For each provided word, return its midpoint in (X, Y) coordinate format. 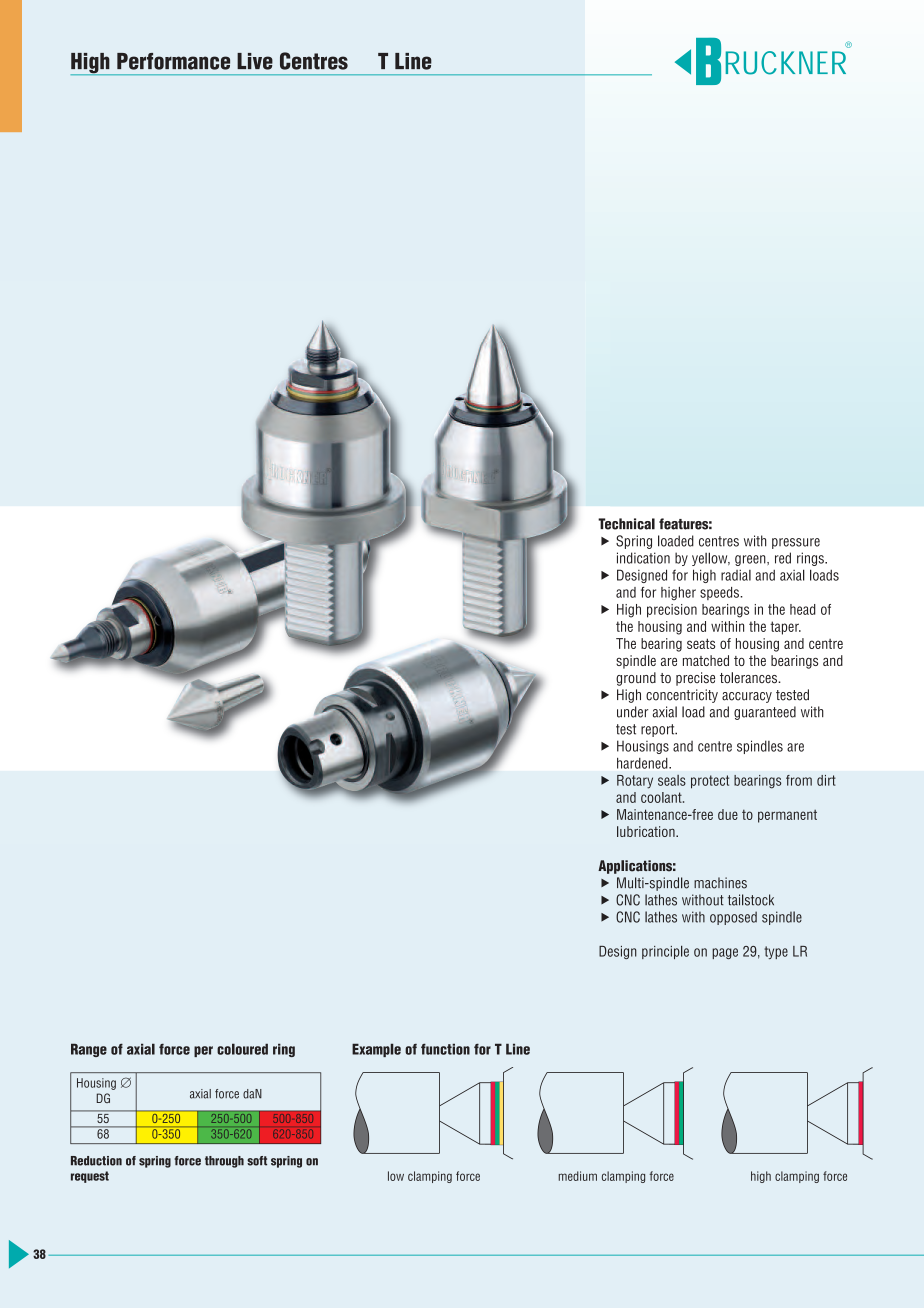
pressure (796, 543)
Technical (626, 524)
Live (255, 61)
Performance (173, 61)
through (224, 1162)
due (728, 814)
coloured (242, 1049)
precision (672, 611)
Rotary (635, 782)
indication (643, 558)
